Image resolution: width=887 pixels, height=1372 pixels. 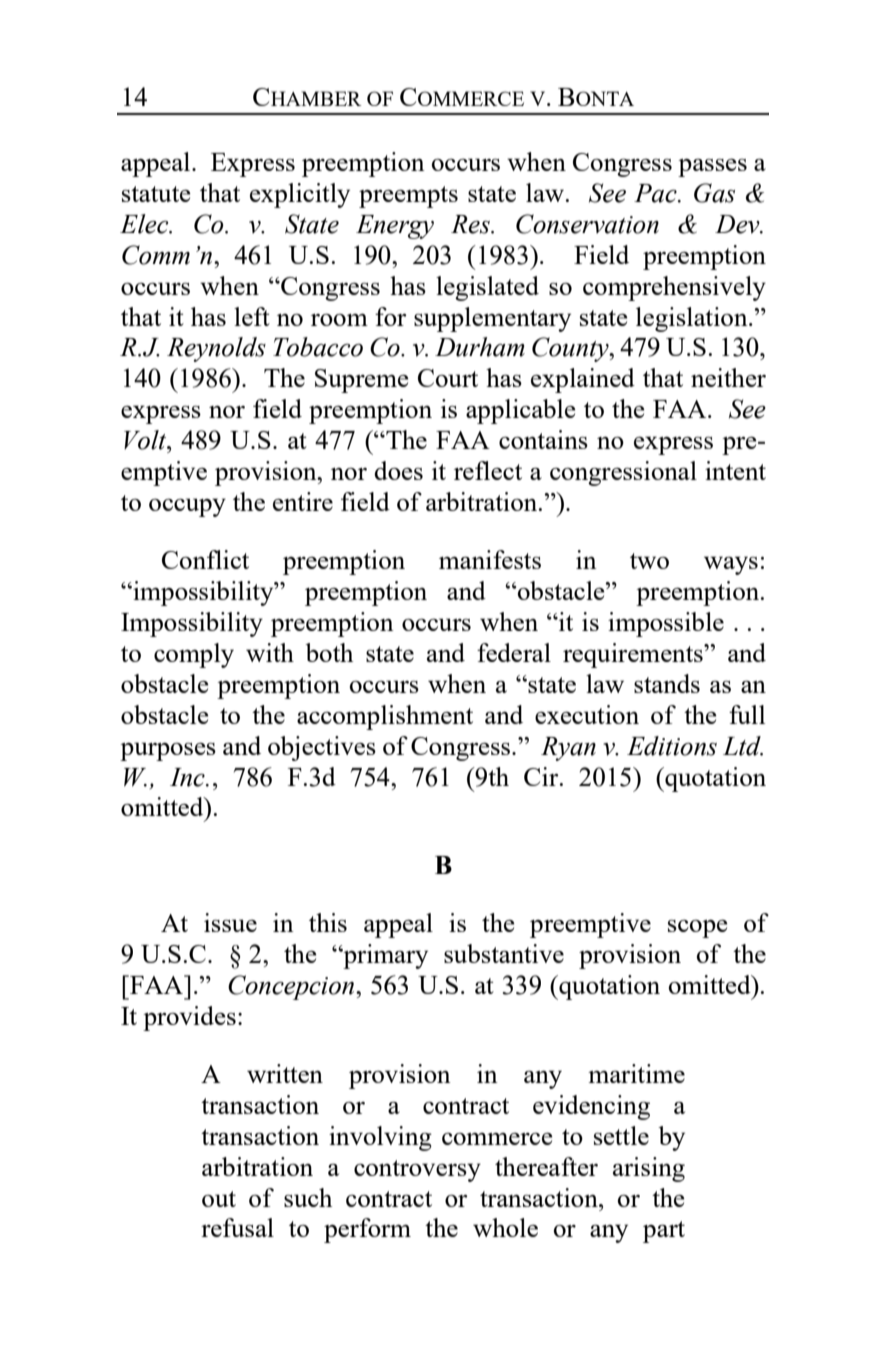 What do you see at coordinates (504, 953) in the document?
I see `substantive` at bounding box center [504, 953].
